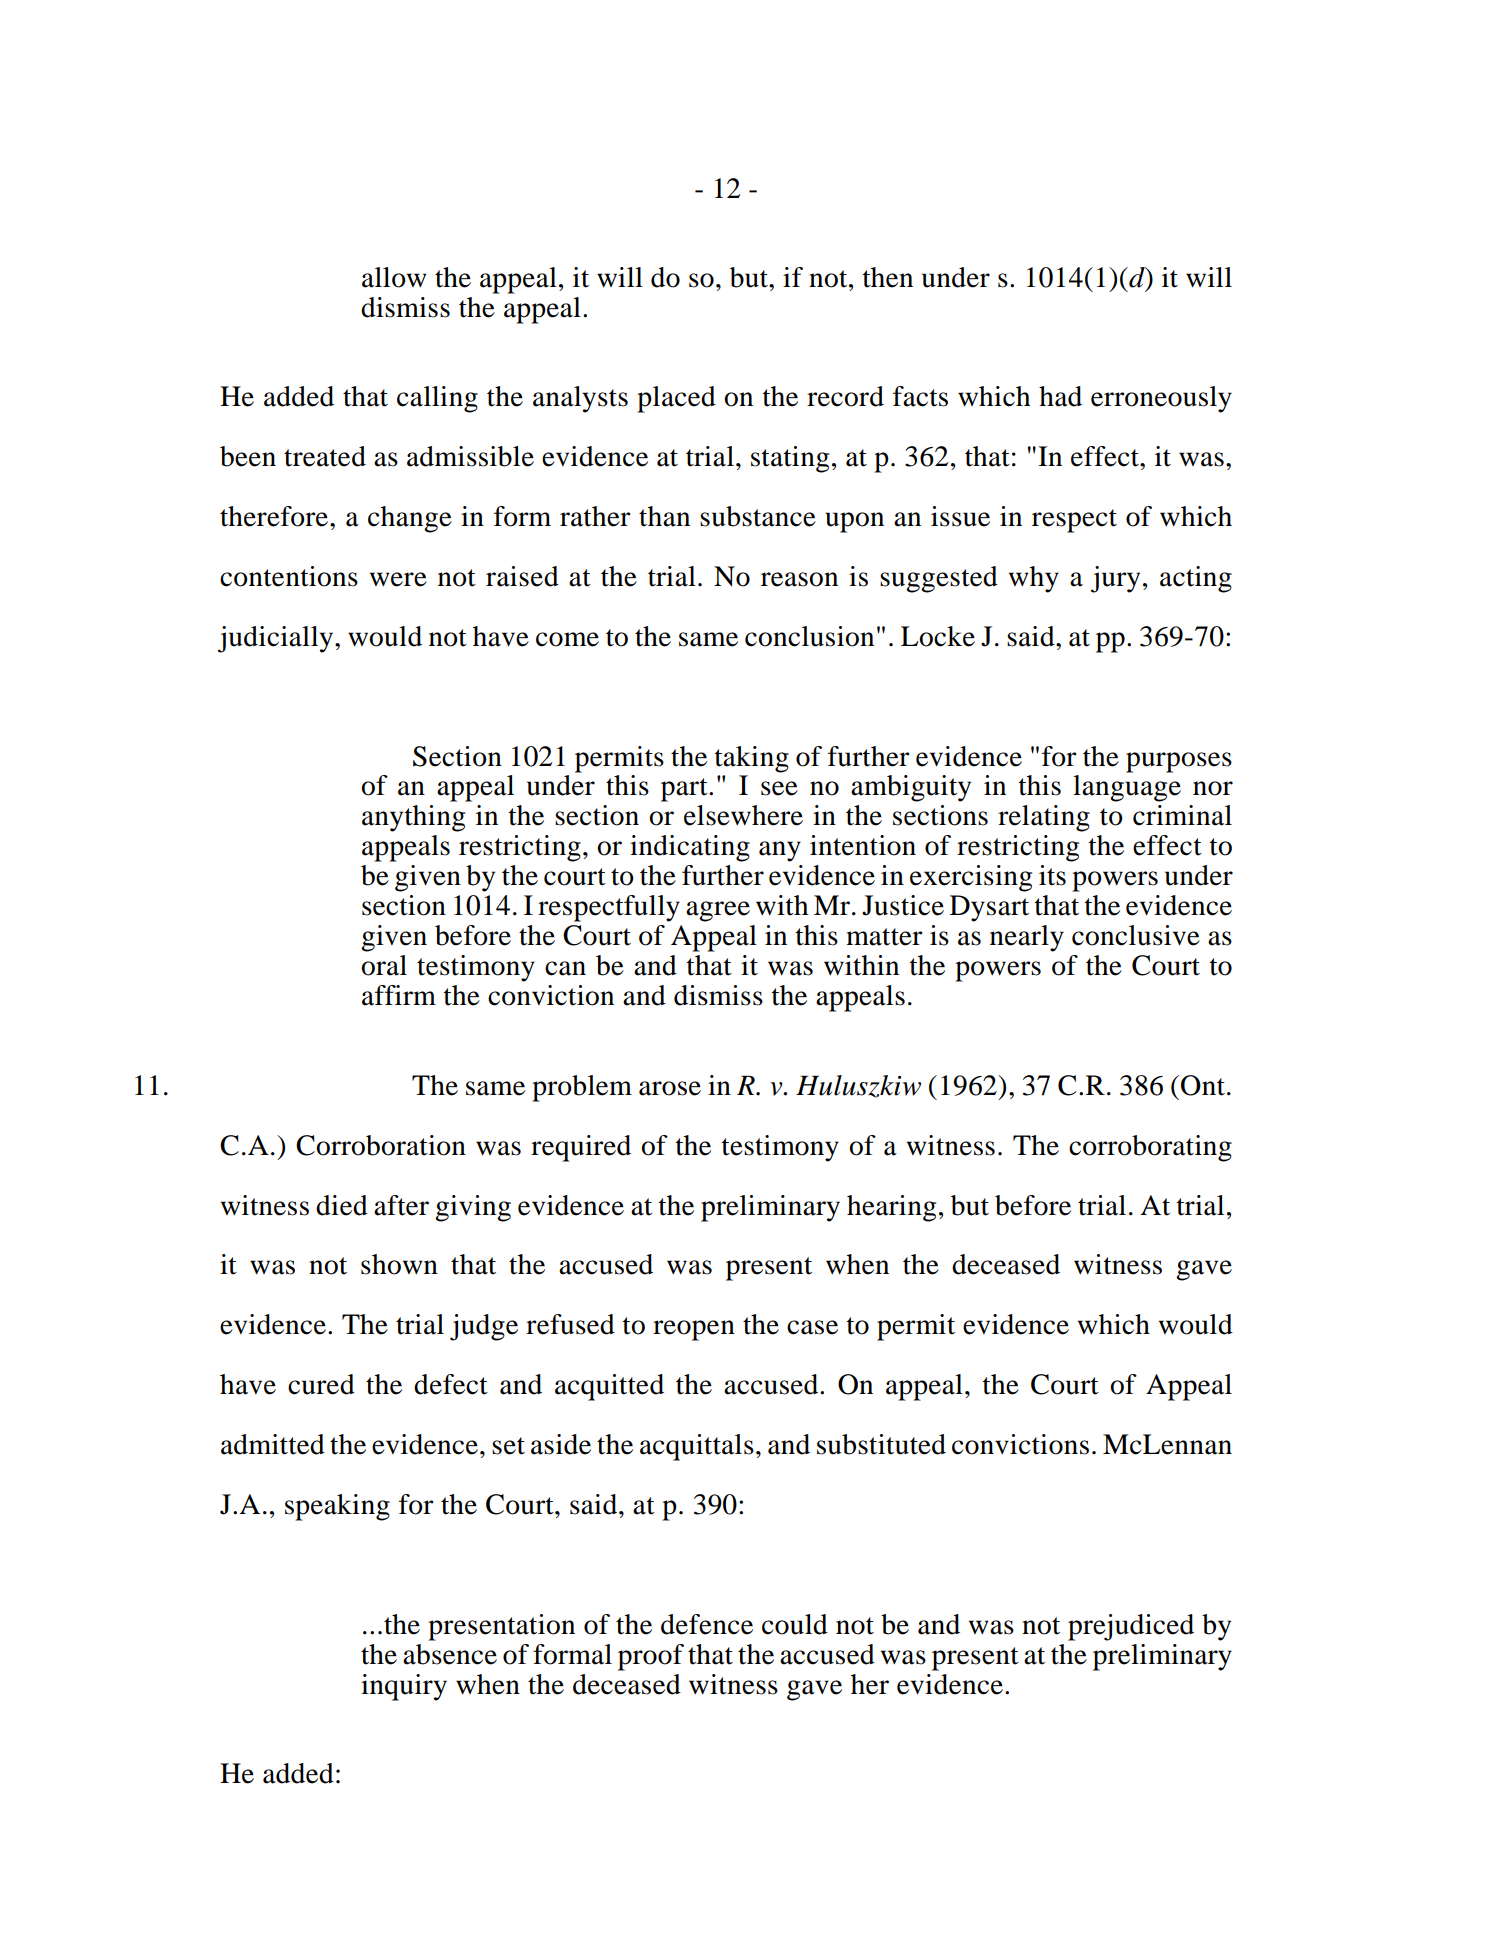 The height and width of the document is (1937, 1497). Describe the element at coordinates (404, 1687) in the document. I see `inquiry` at that location.
